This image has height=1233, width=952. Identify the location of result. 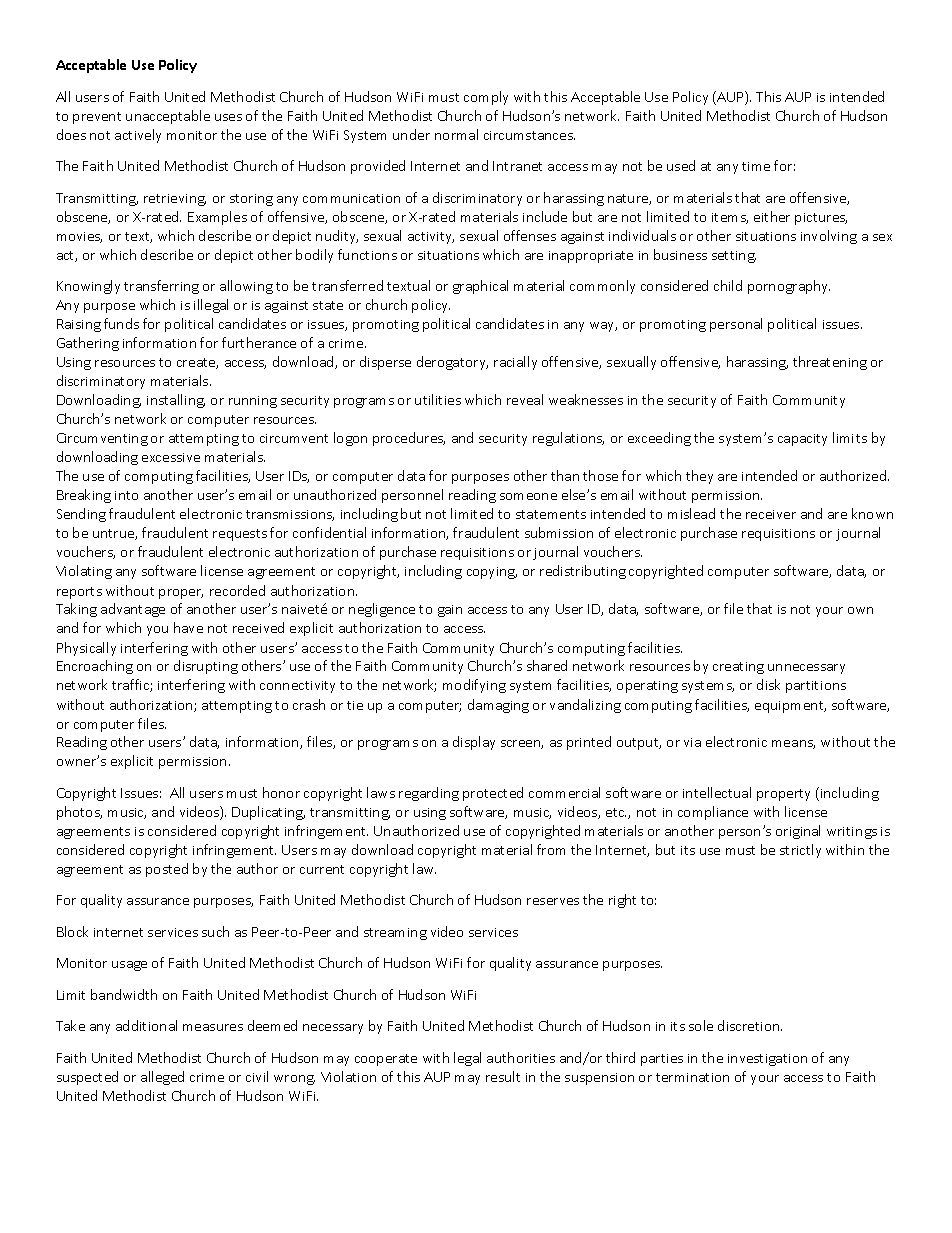
(503, 1076).
